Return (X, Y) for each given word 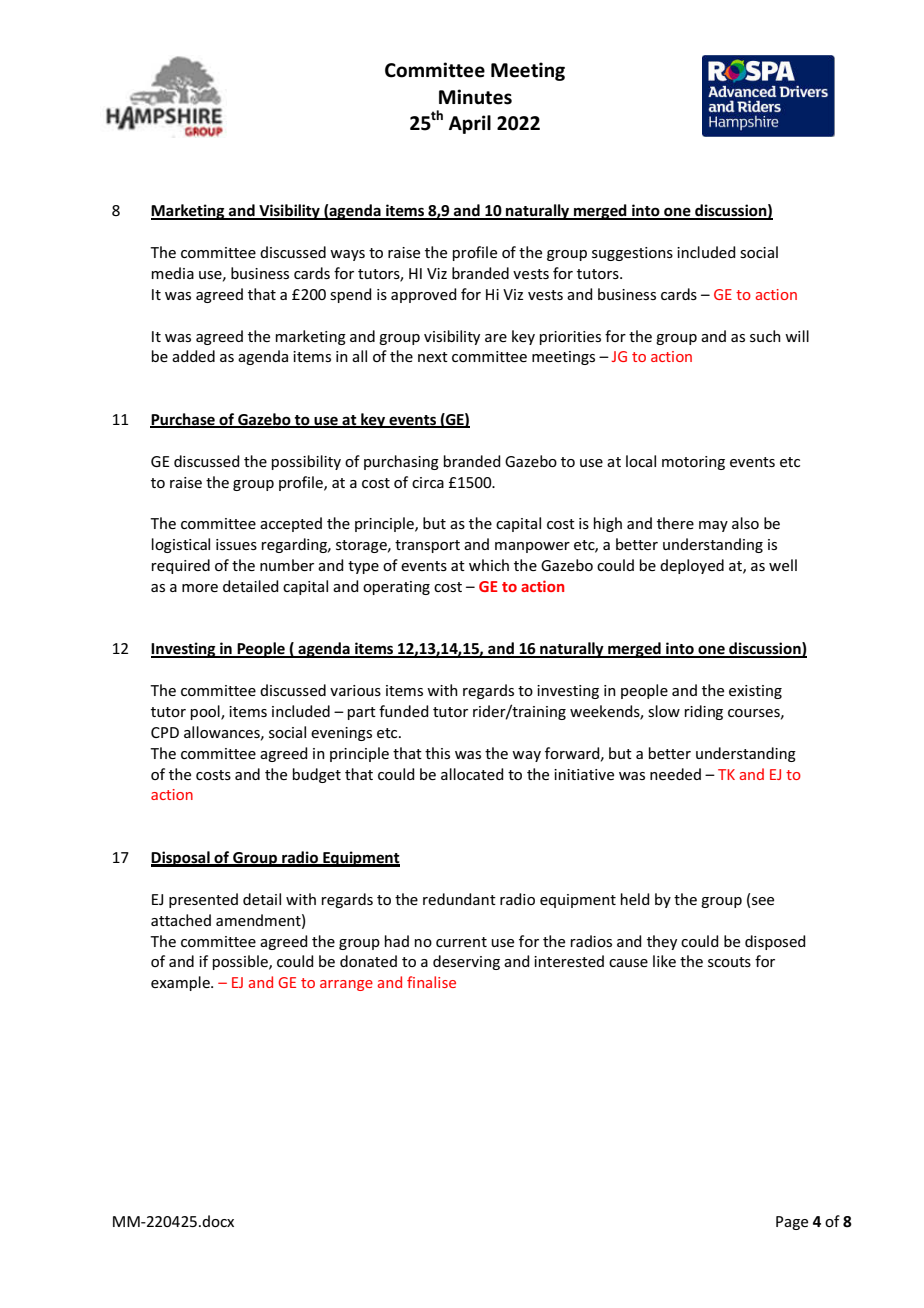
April (470, 124)
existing (755, 692)
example (181, 983)
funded (404, 711)
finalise (431, 982)
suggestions (632, 254)
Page (792, 1223)
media (173, 273)
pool (206, 712)
